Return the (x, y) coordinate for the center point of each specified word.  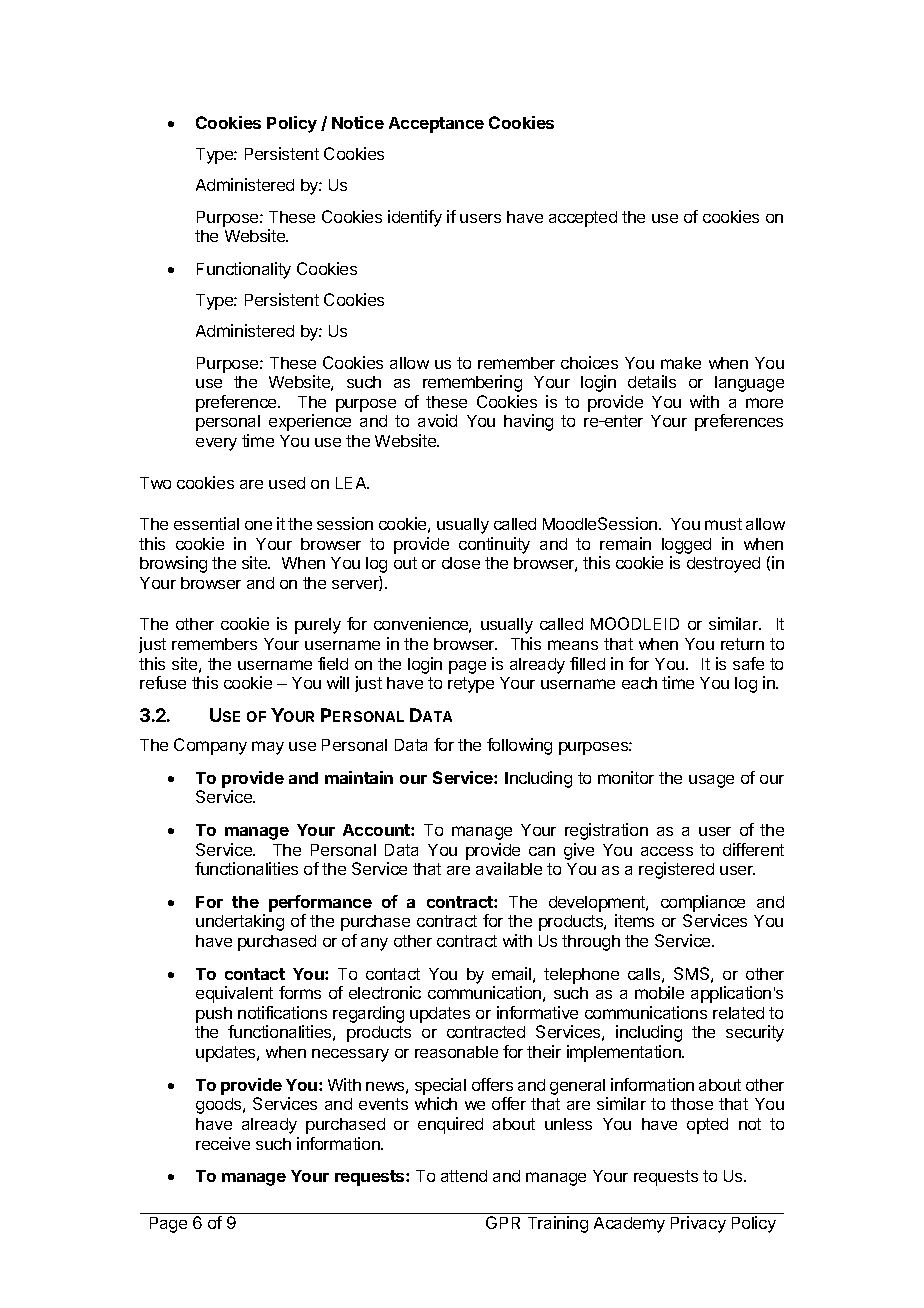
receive (223, 1143)
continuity (494, 545)
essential (206, 523)
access (667, 851)
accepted (583, 219)
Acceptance (436, 125)
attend (464, 1176)
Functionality (244, 270)
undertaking (240, 922)
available (509, 868)
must (723, 524)
